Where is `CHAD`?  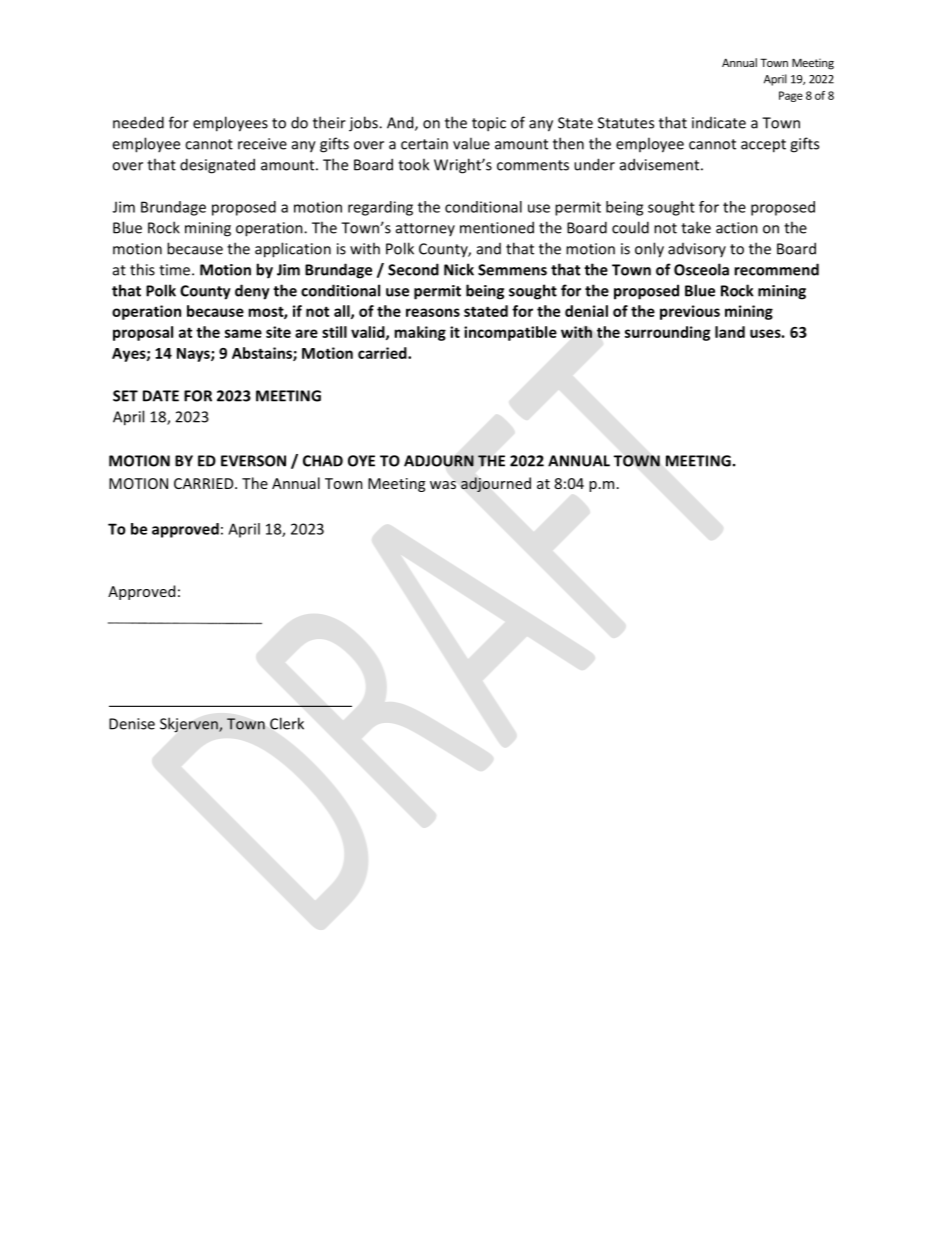
CHAD is located at coordinates (323, 461).
